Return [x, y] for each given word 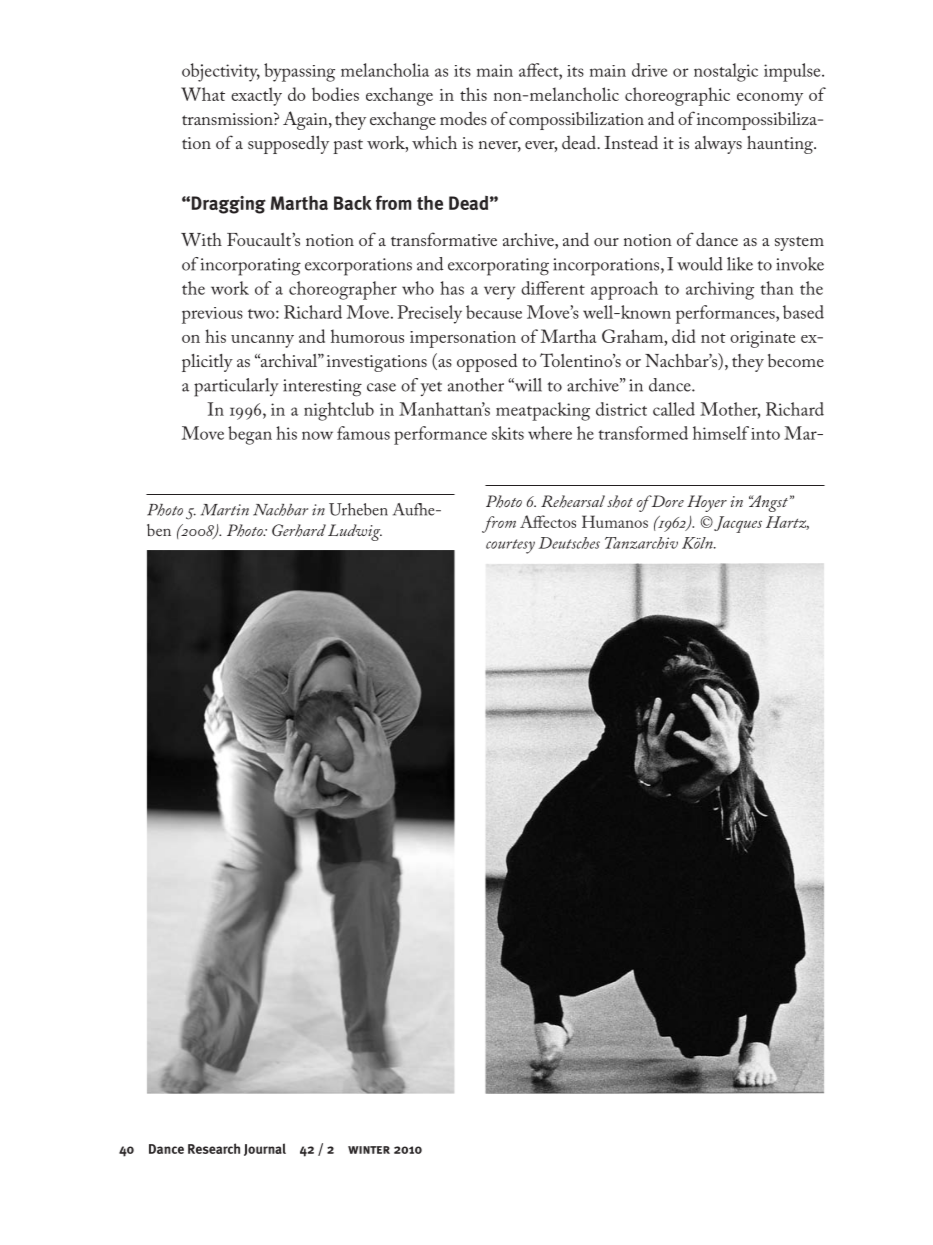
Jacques [737, 524]
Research [214, 1148]
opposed [487, 362]
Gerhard [299, 530]
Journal [265, 1149]
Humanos [615, 521]
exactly [256, 96]
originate [762, 339]
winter [369, 1150]
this [473, 94]
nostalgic [726, 72]
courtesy [510, 546]
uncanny [262, 341]
